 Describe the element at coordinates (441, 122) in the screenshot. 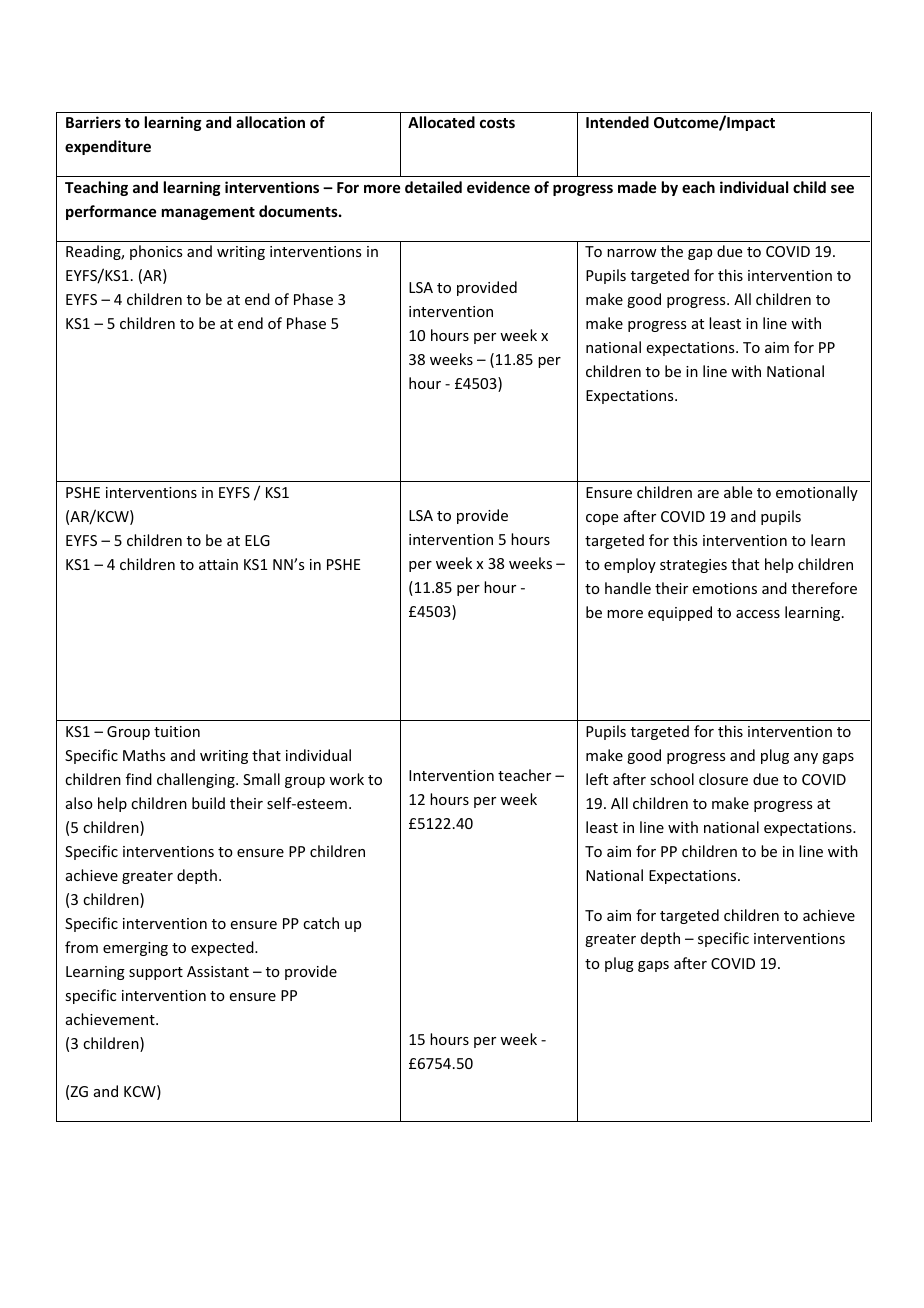

I see `Allocated` at that location.
